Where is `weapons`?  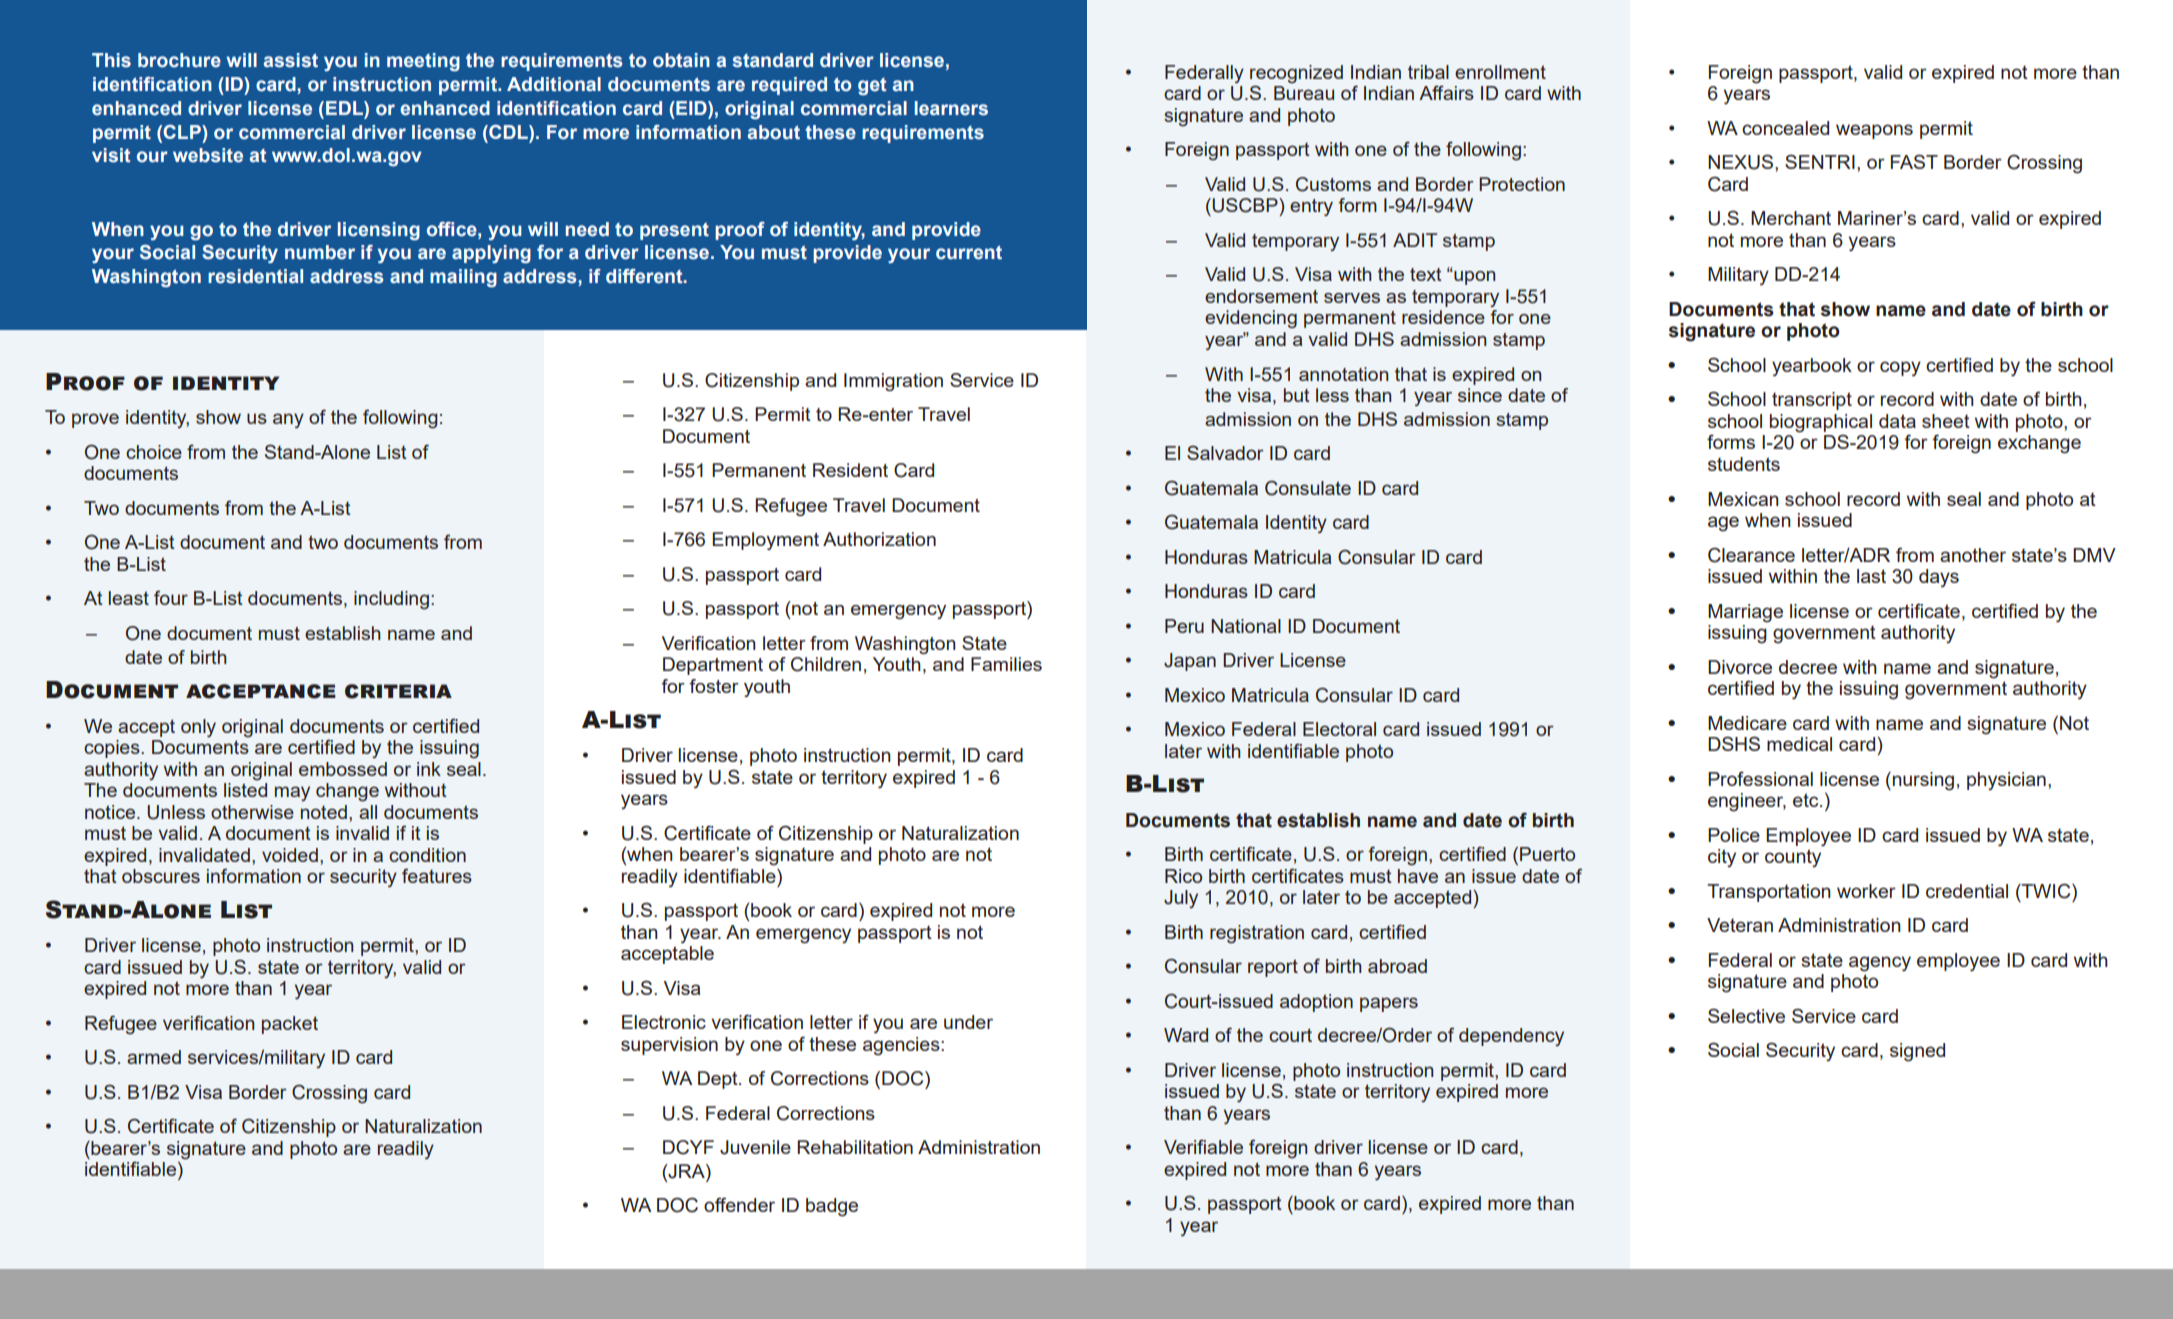 weapons is located at coordinates (1874, 131).
